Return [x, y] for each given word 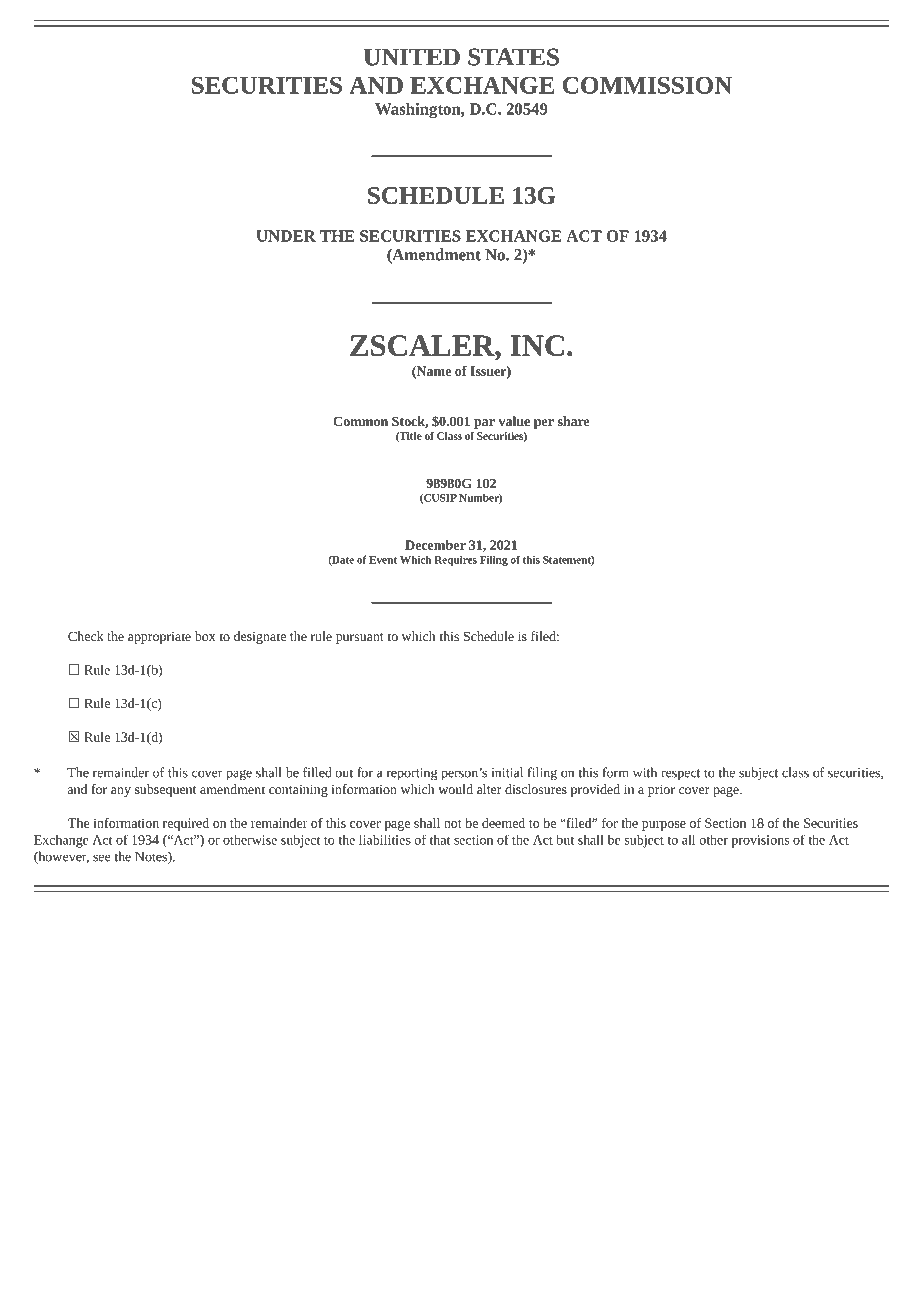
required [186, 824]
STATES [513, 57]
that [440, 839]
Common [360, 421]
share [574, 421]
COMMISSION [647, 85]
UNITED [411, 57]
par [484, 424]
